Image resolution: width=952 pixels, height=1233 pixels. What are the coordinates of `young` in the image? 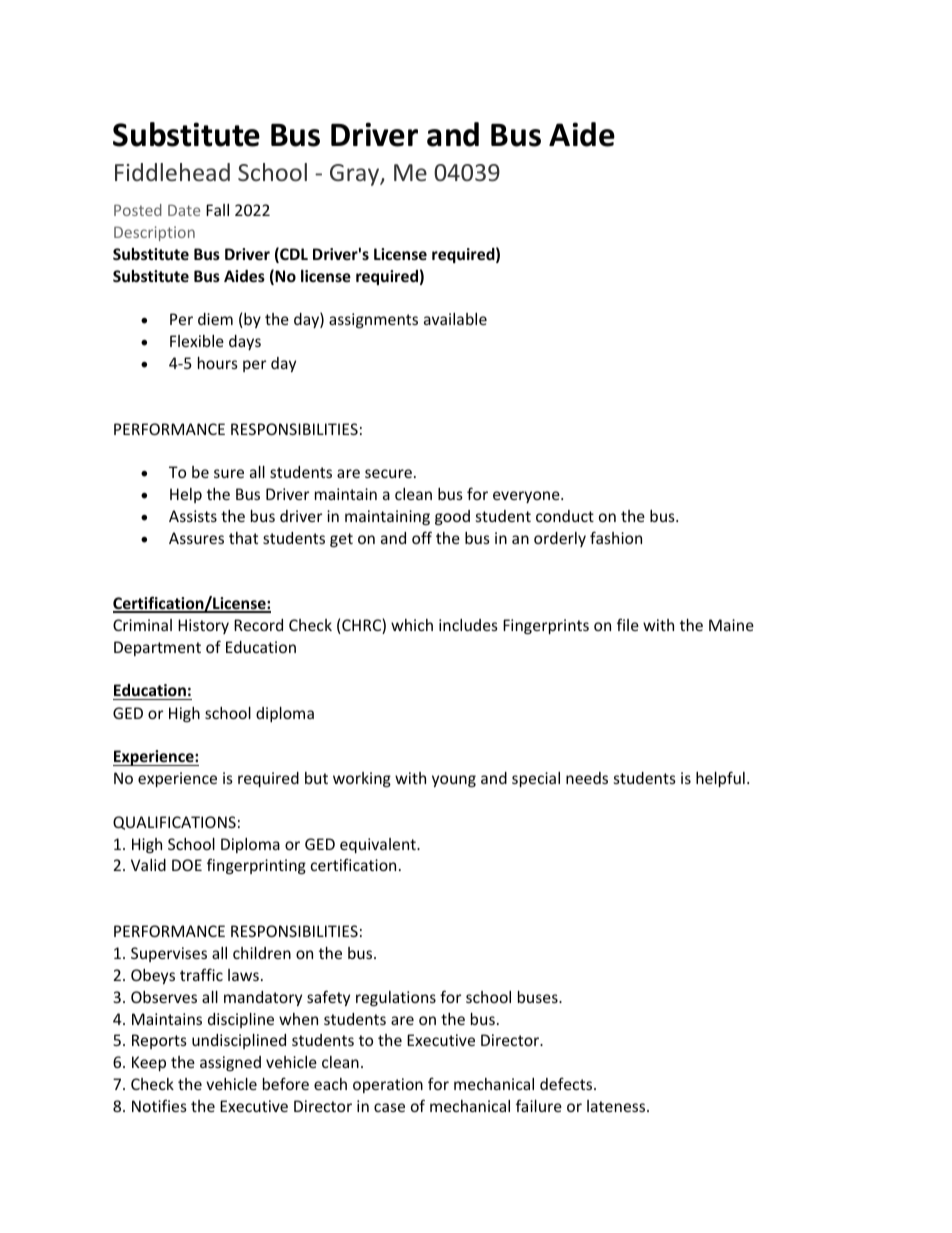 It's located at (454, 781).
